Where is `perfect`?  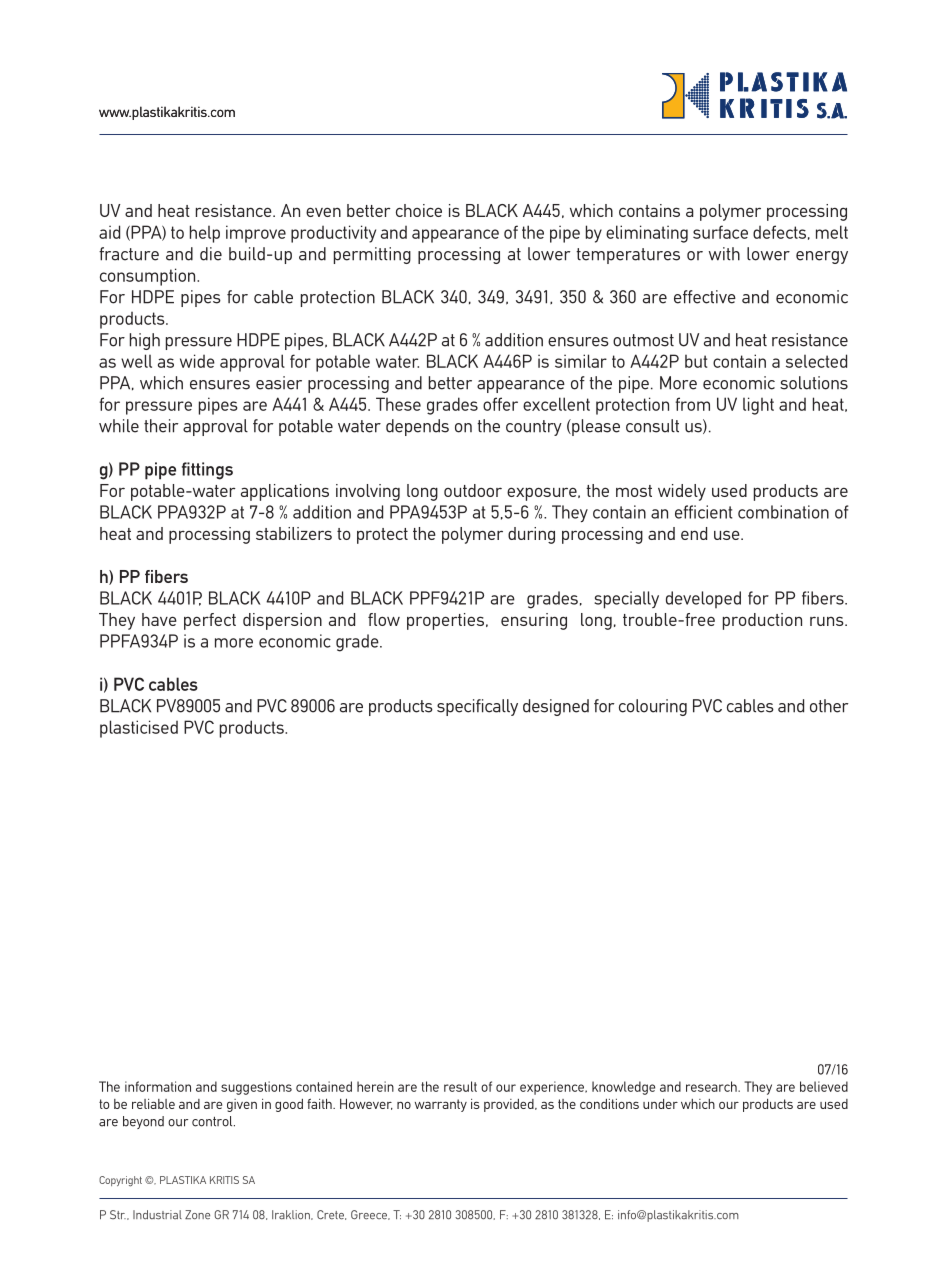
perfect is located at coordinates (210, 621).
